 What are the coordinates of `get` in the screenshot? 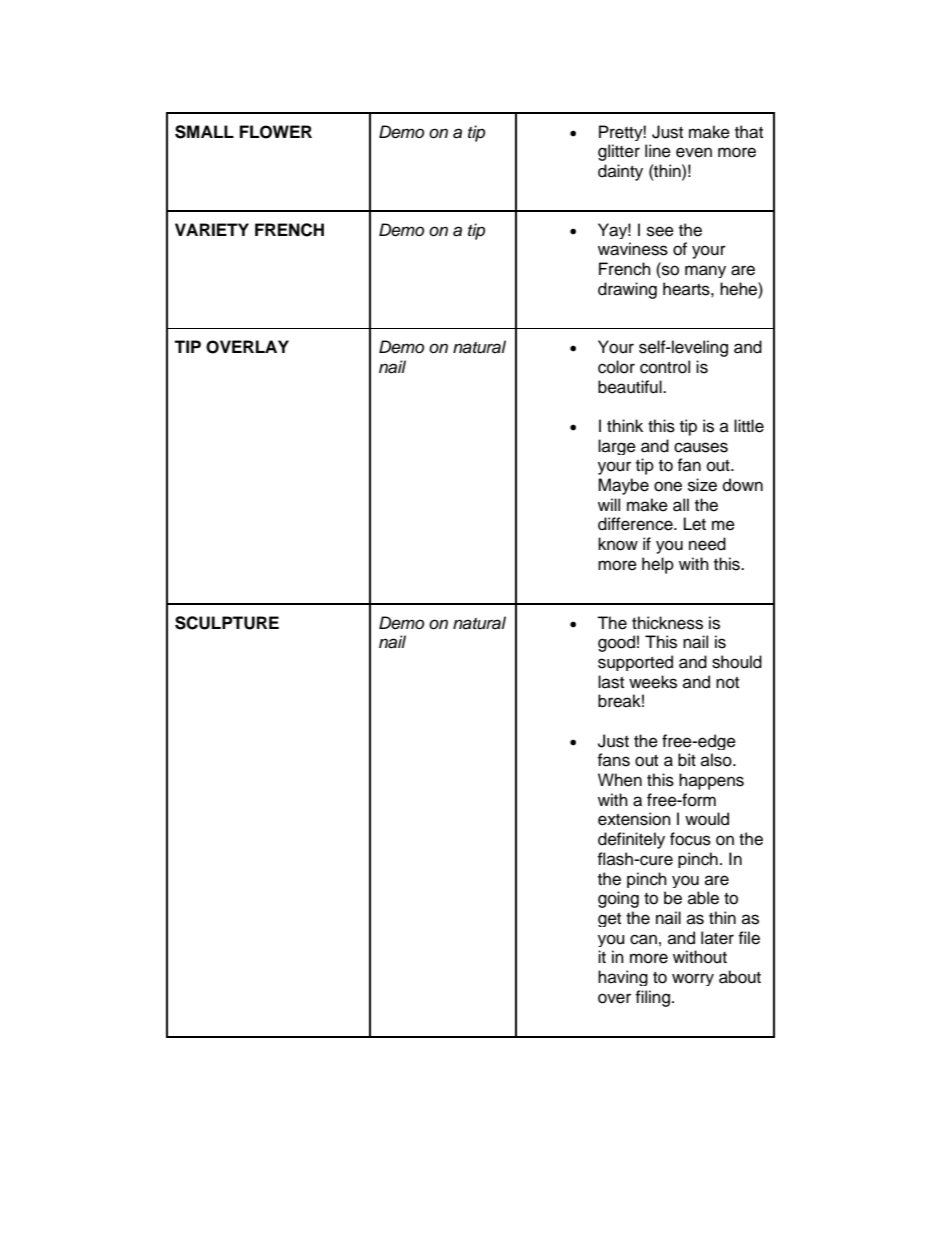 It's located at (609, 920).
